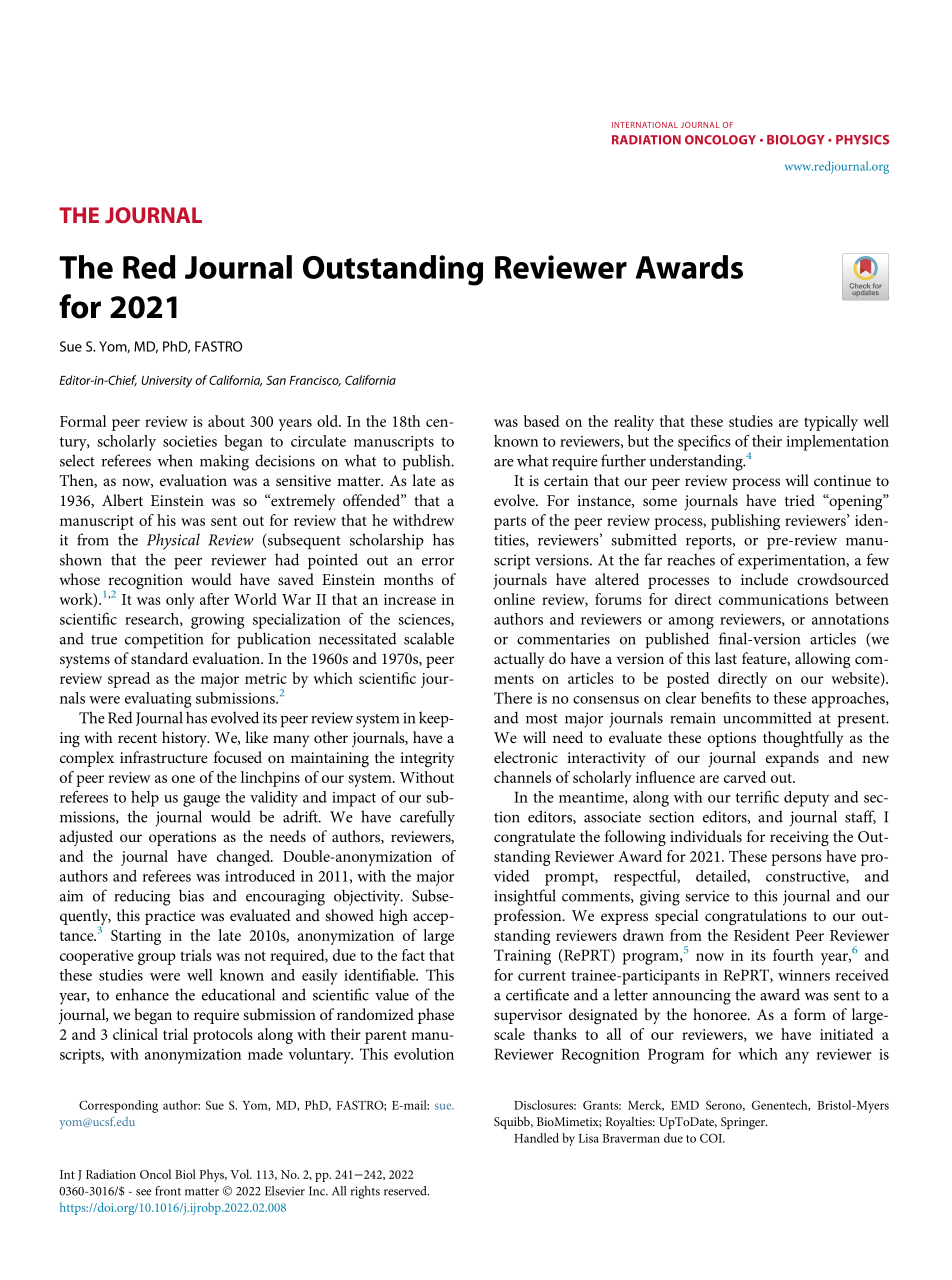  Describe the element at coordinates (185, 1174) in the screenshot. I see `Biol` at that location.
